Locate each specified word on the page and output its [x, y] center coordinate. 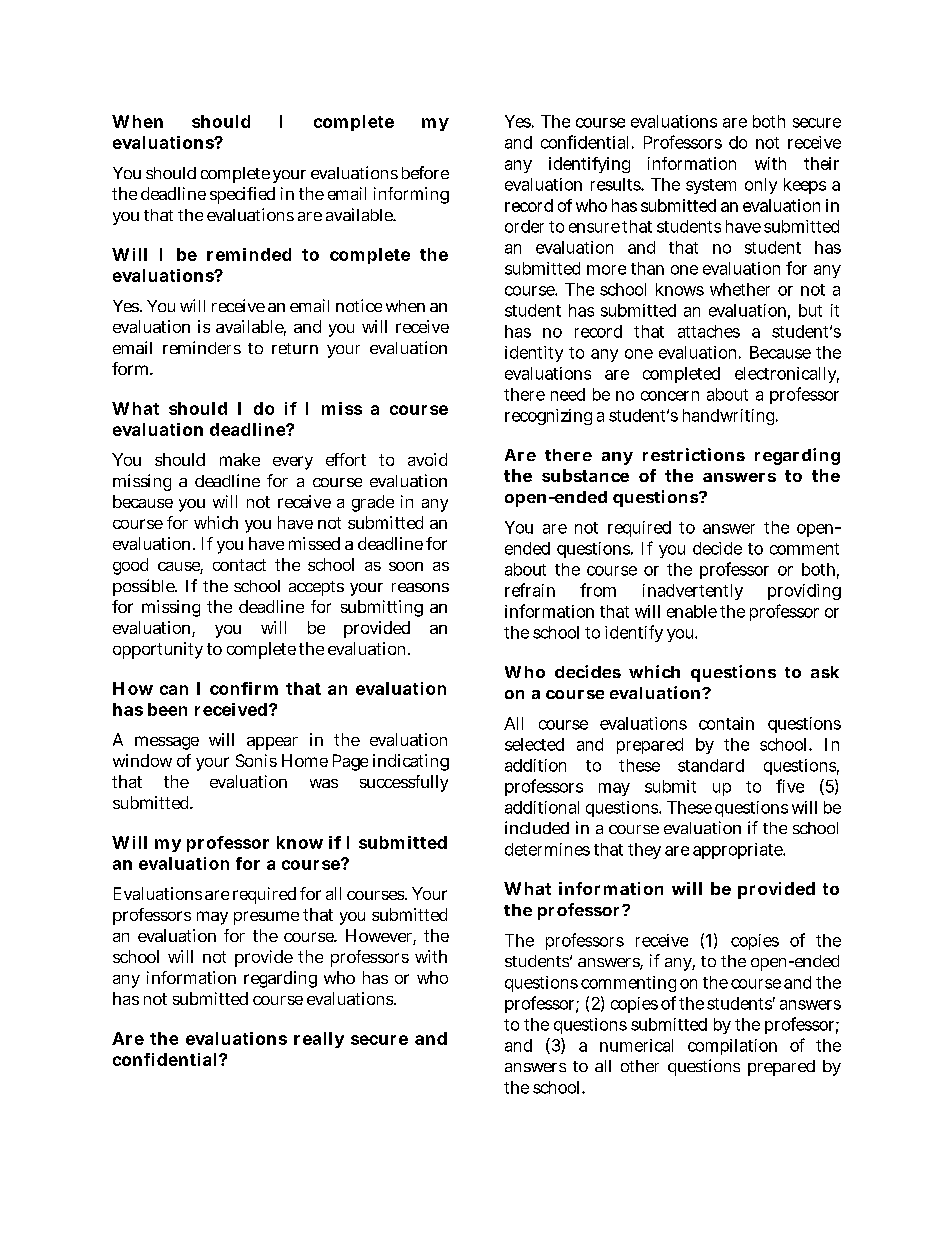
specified [242, 195]
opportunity [158, 650]
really [319, 1040]
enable [692, 611]
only [761, 186]
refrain [530, 590]
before [425, 172]
